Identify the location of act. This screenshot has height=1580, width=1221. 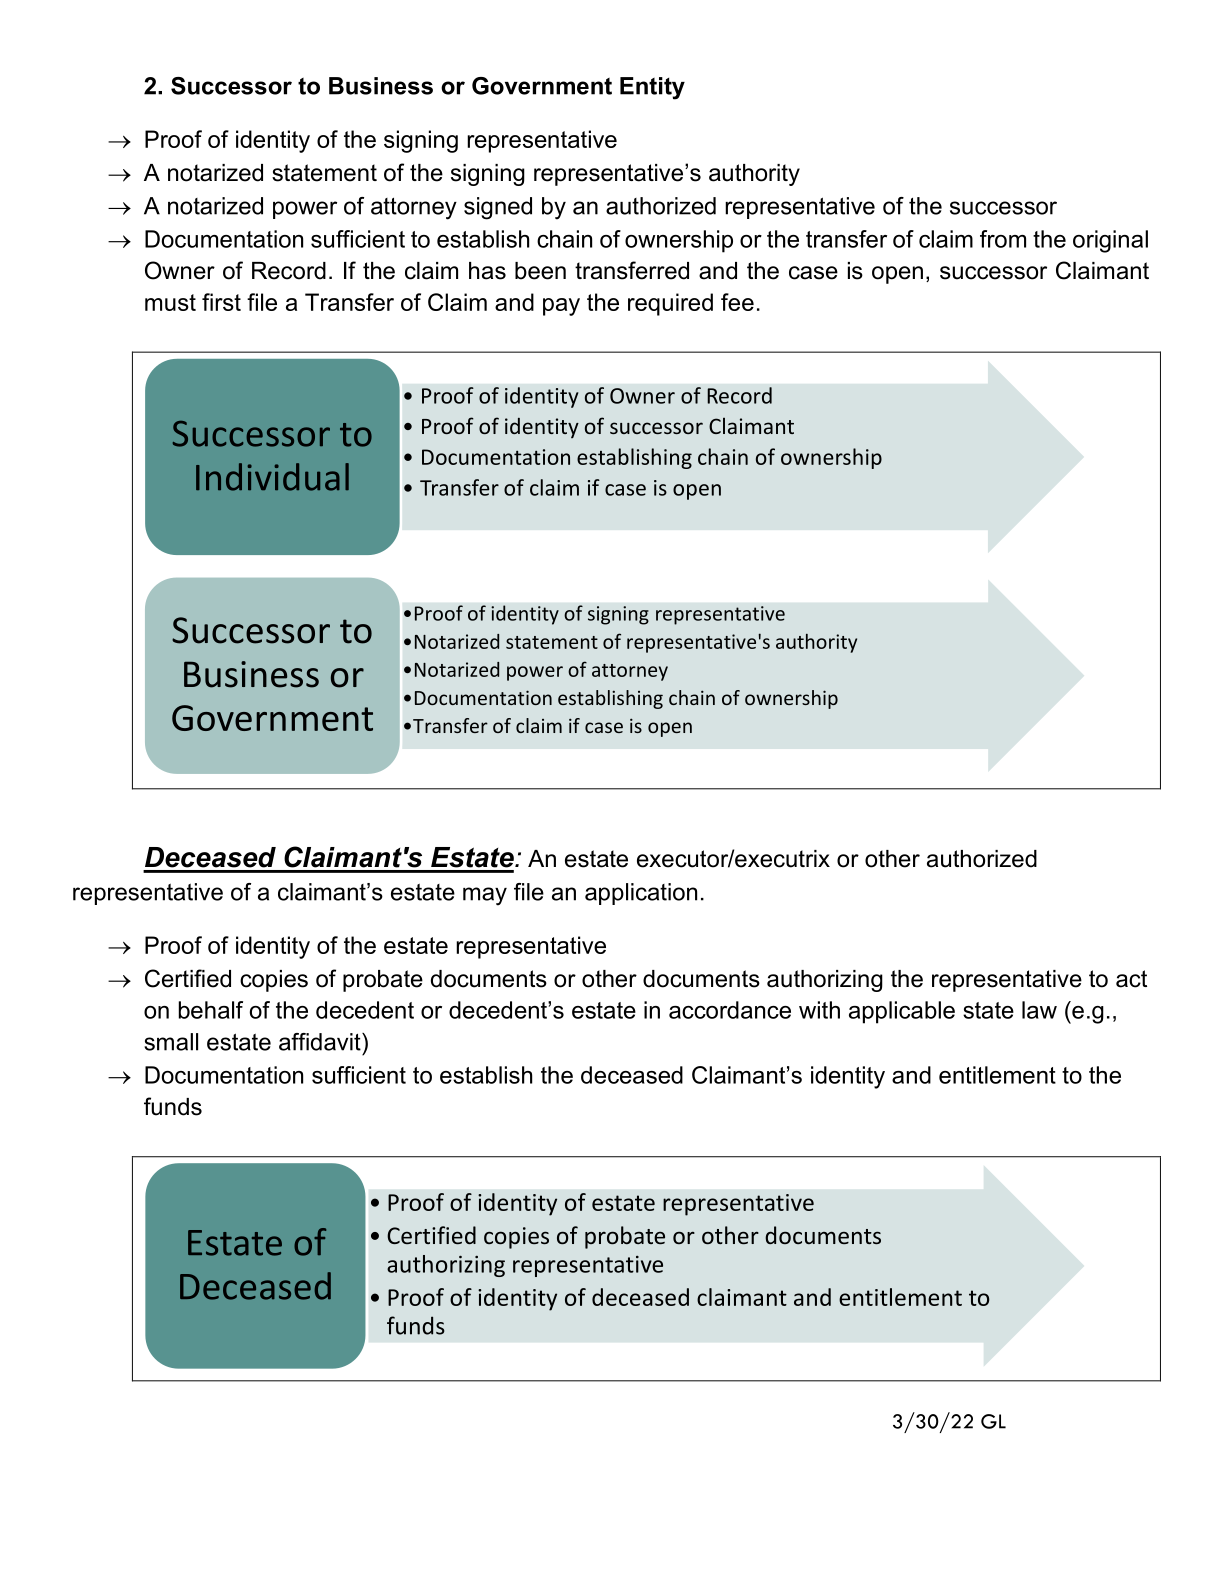
(1131, 979).
